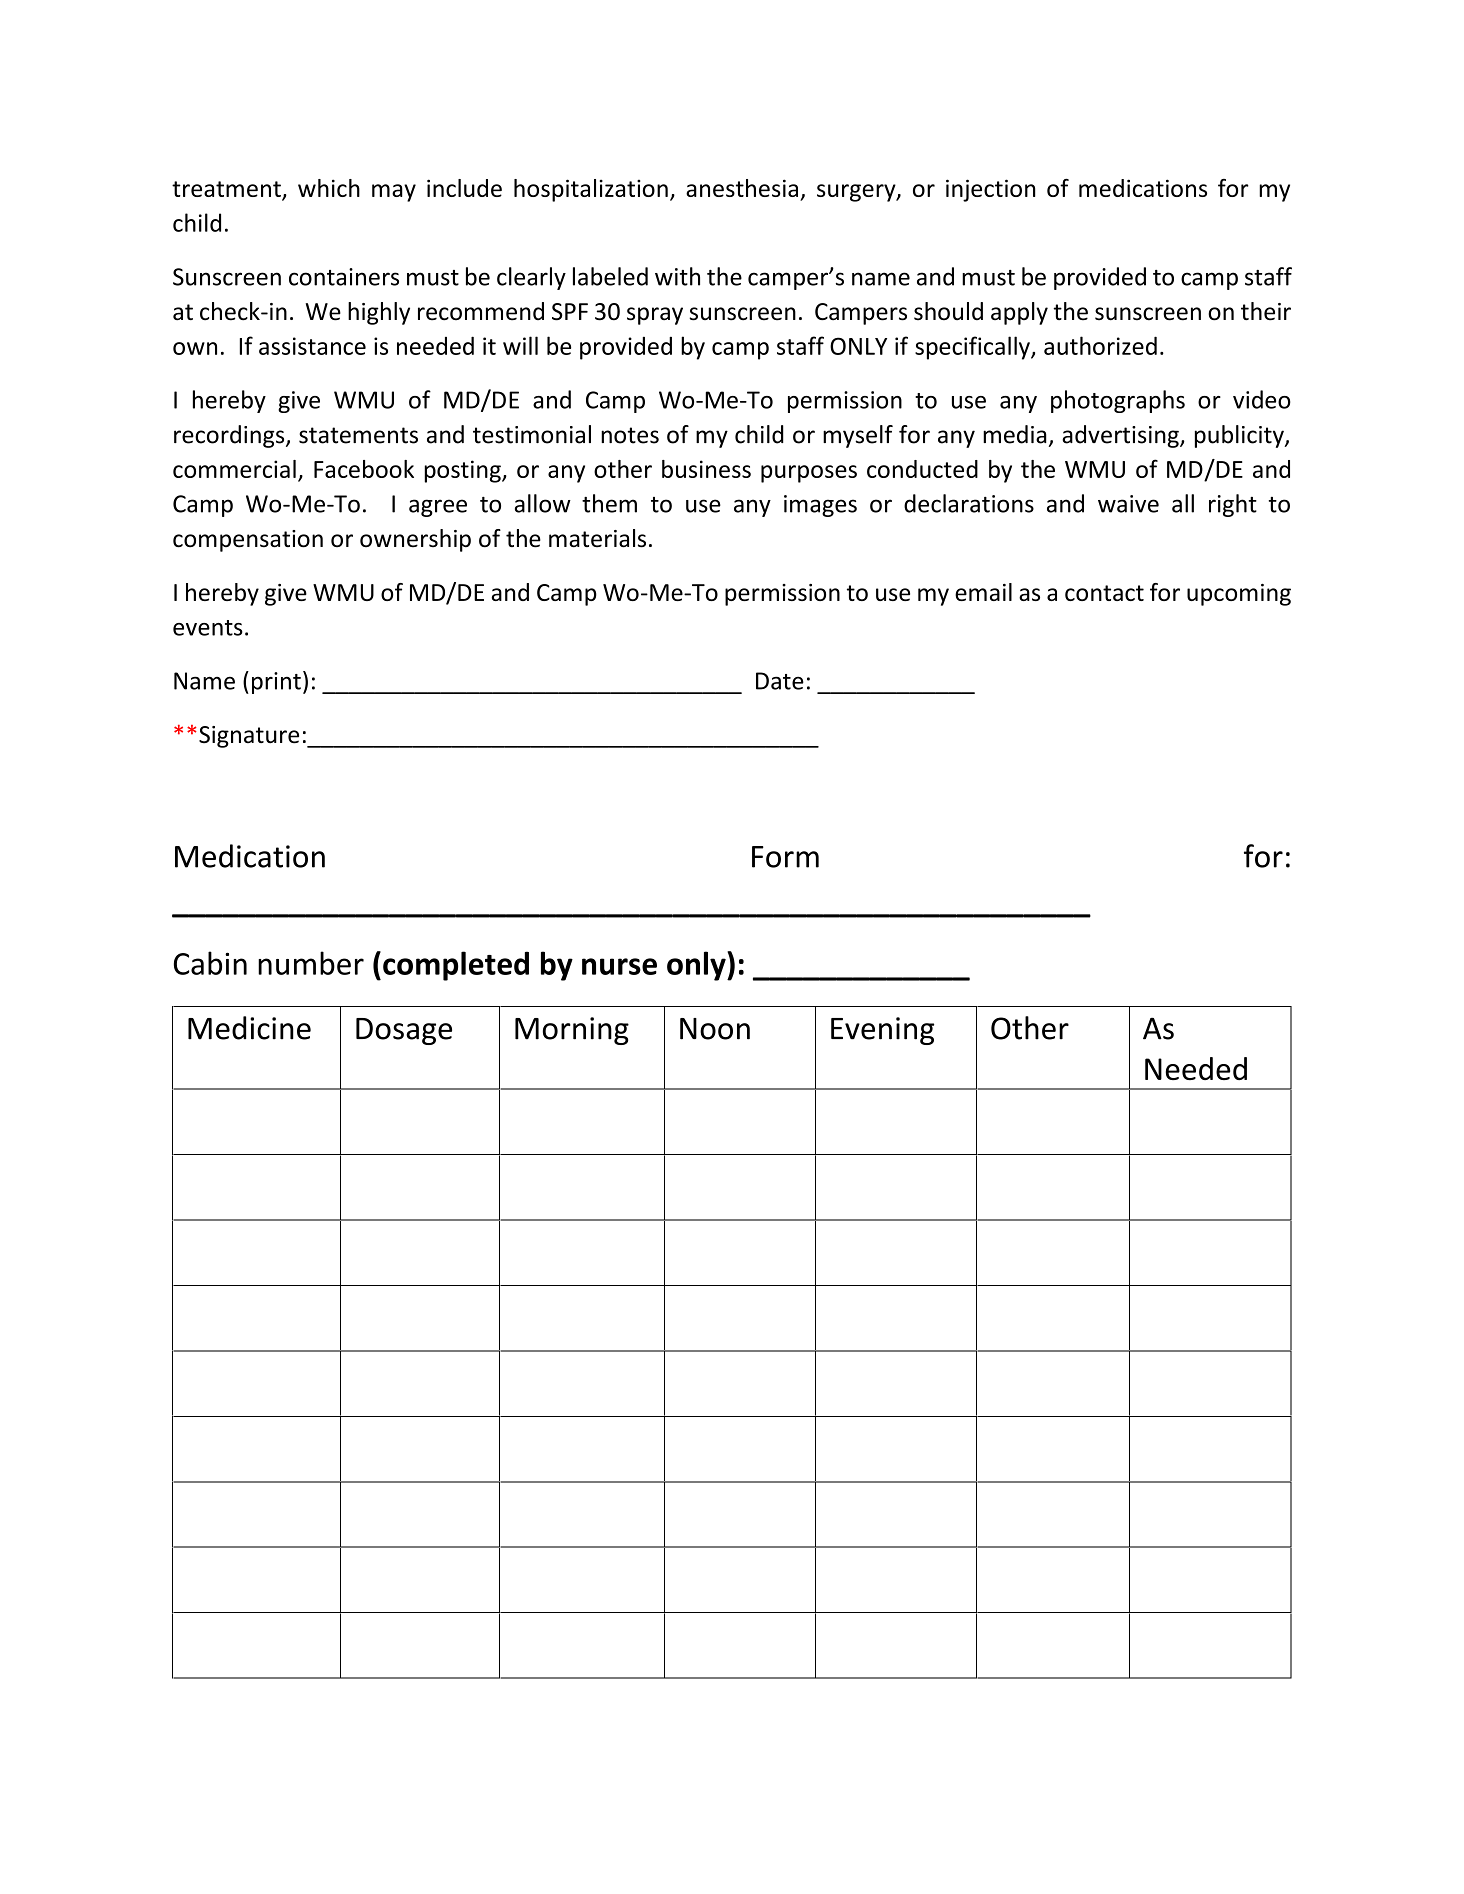 The height and width of the screenshot is (1894, 1464). I want to click on upcoming, so click(1239, 595).
